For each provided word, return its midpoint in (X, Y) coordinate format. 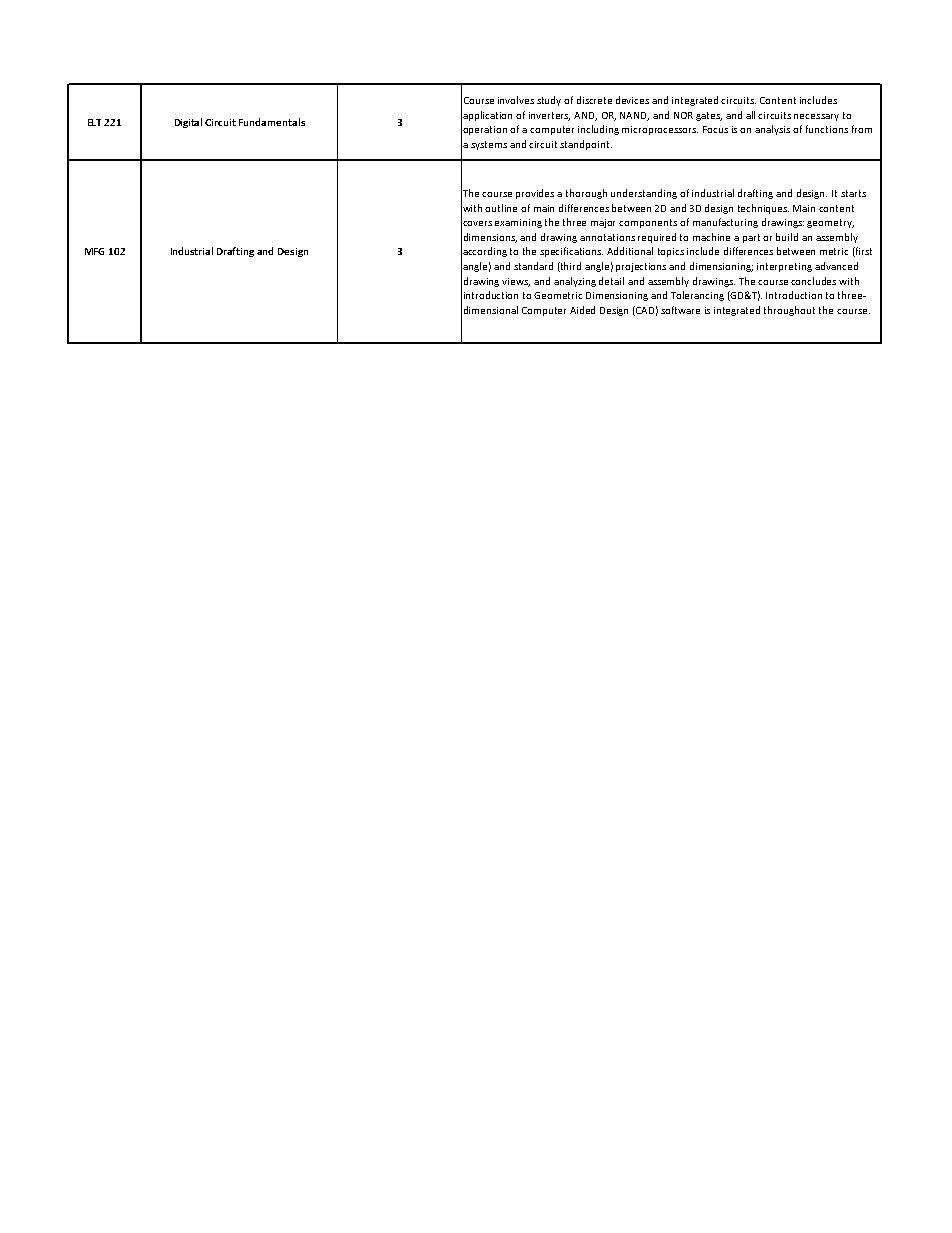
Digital (188, 123)
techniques (763, 209)
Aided (582, 310)
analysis (772, 130)
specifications (571, 252)
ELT (96, 122)
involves (516, 100)
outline (501, 208)
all (750, 115)
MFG (94, 251)
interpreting (784, 267)
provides (535, 194)
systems (489, 145)
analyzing (575, 282)
